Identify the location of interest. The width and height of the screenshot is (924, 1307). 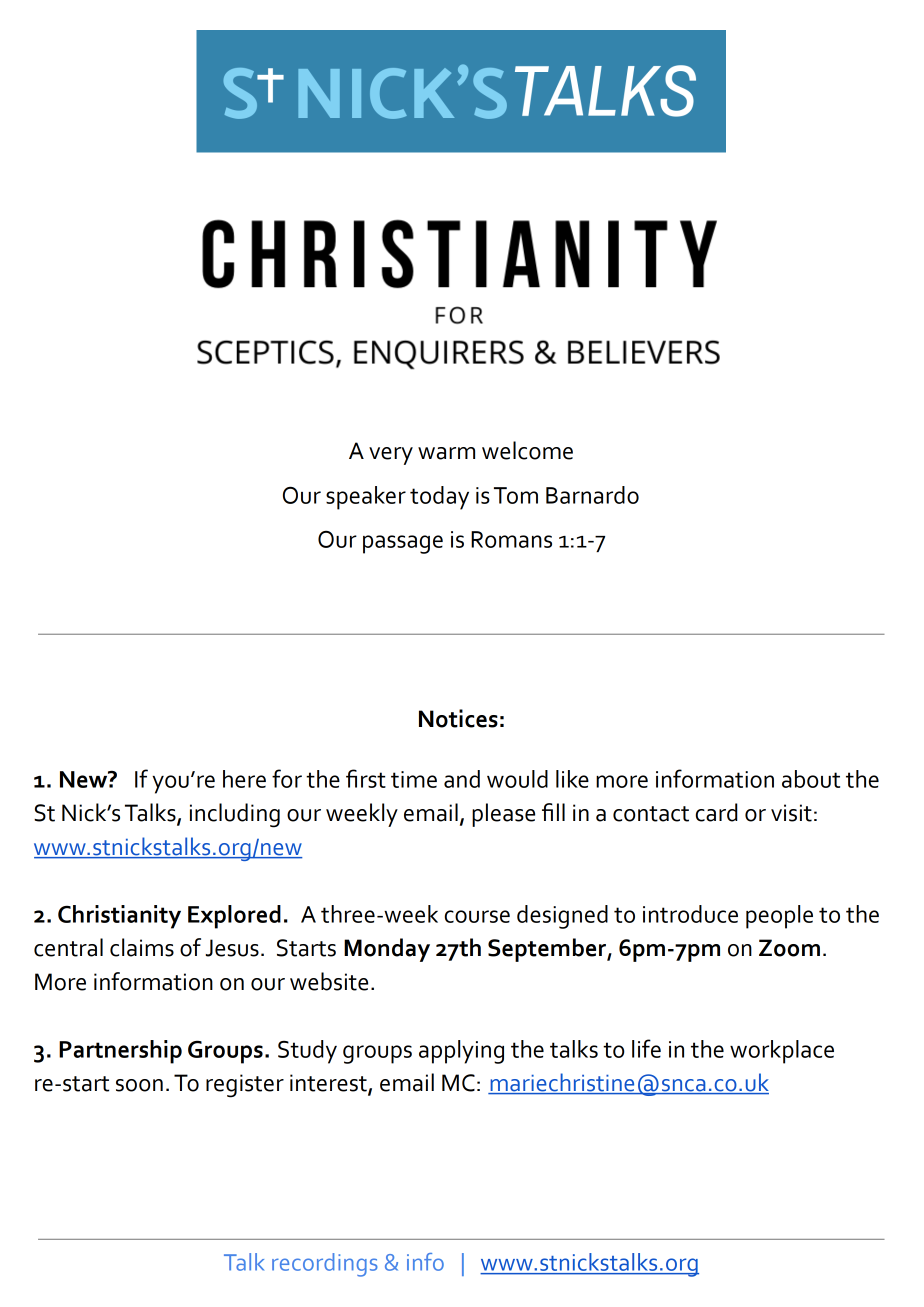
(329, 1084).
